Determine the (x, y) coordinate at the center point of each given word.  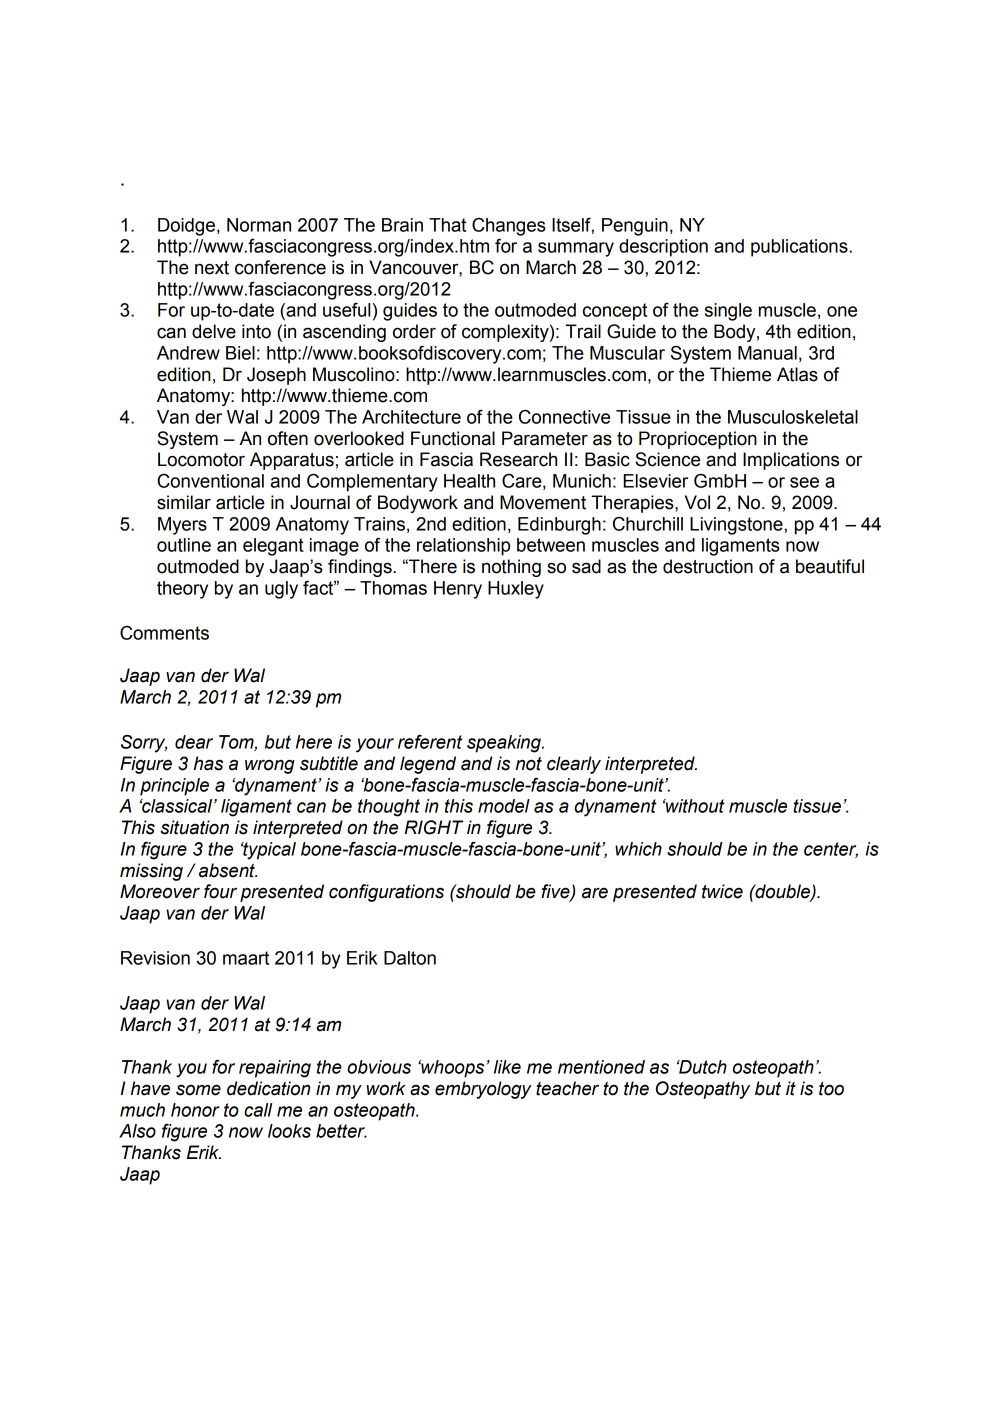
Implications (791, 461)
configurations (386, 893)
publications (799, 248)
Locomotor (201, 459)
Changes (509, 227)
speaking (505, 744)
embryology (483, 1090)
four (220, 891)
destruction (708, 566)
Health (469, 481)
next (212, 268)
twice (722, 891)
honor (195, 1110)
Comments (164, 633)
